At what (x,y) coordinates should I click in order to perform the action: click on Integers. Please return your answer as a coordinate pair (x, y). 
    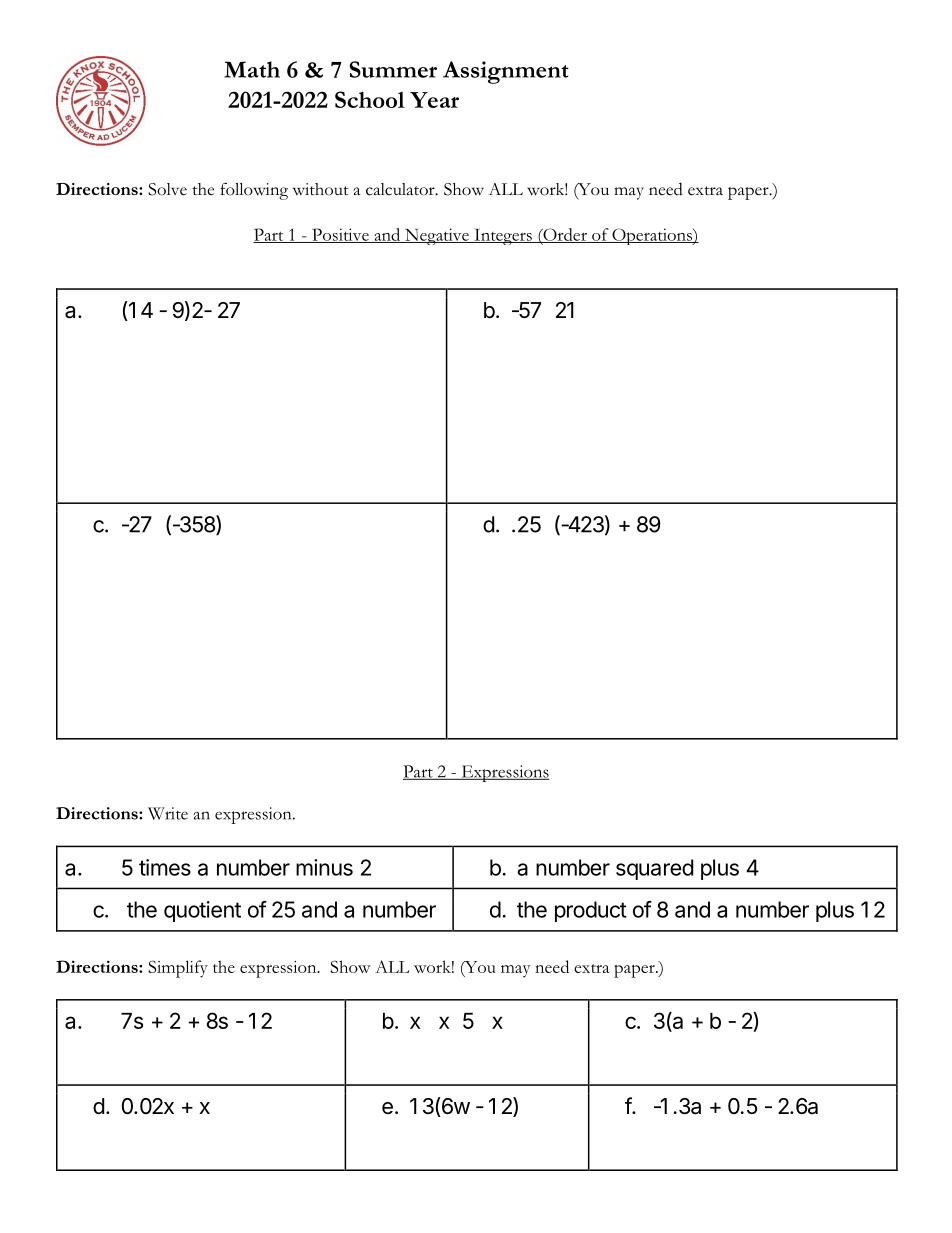
    Looking at the image, I should click on (503, 237).
